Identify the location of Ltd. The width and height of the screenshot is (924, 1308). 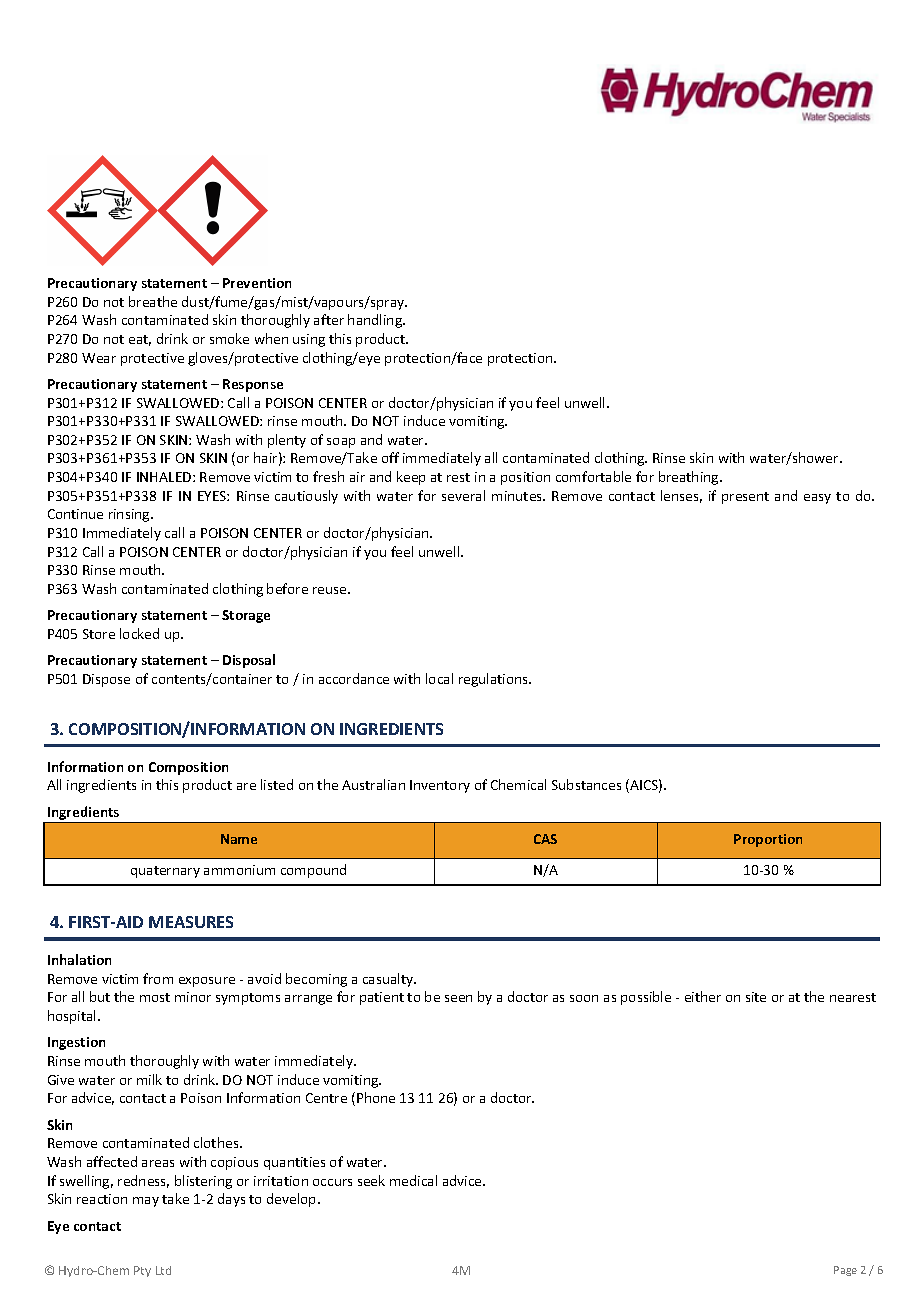
(163, 1270).
